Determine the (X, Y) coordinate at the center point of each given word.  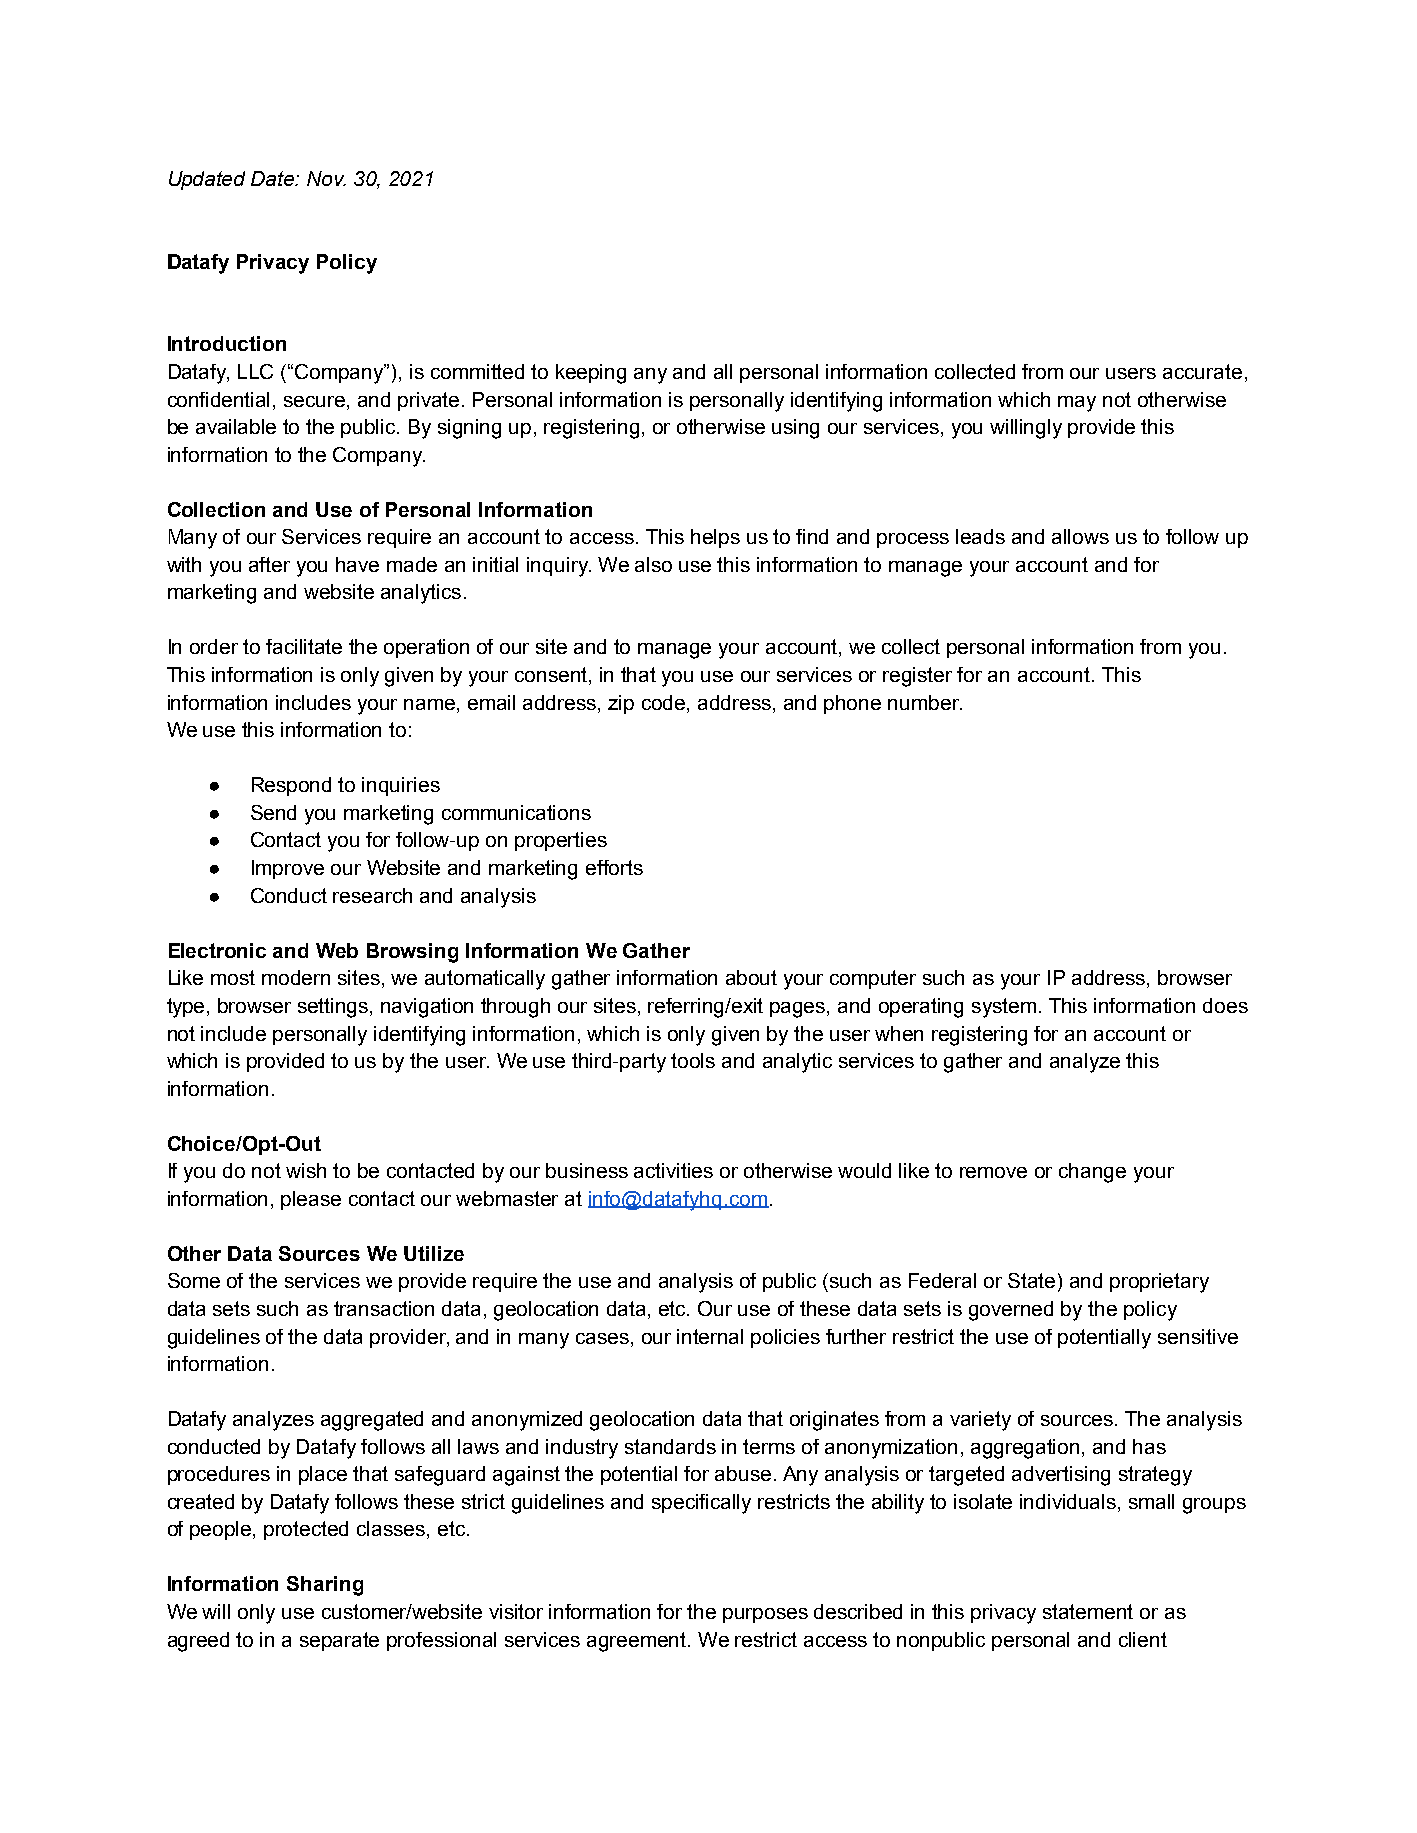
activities (673, 1170)
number (924, 702)
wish (306, 1170)
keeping (591, 374)
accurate (1202, 371)
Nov (326, 178)
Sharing (325, 1586)
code (665, 702)
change (1092, 1173)
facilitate (304, 646)
